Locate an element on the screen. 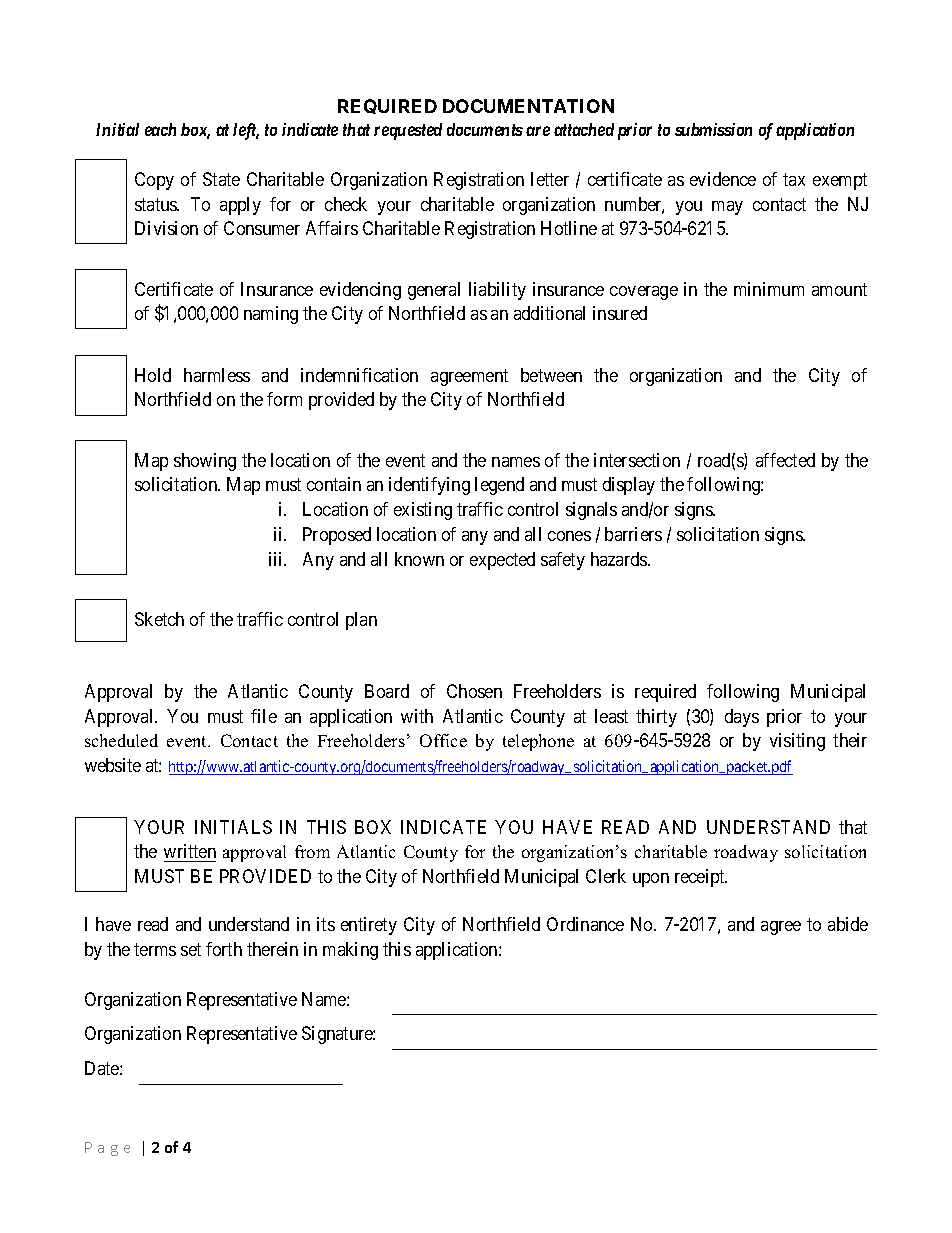 Image resolution: width=952 pixels, height=1233 pixels. are is located at coordinates (538, 131).
